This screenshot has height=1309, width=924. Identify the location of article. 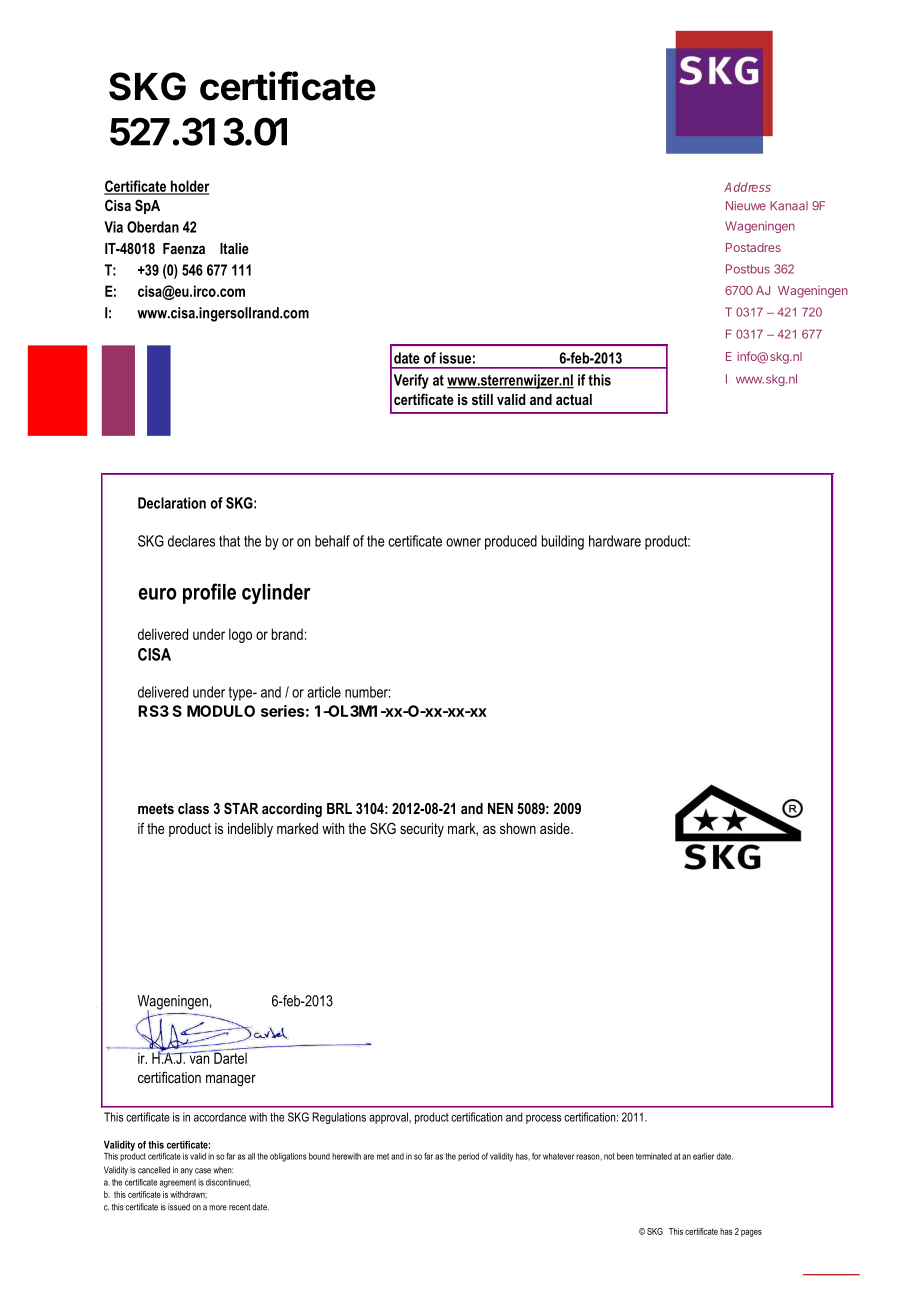
(324, 692).
